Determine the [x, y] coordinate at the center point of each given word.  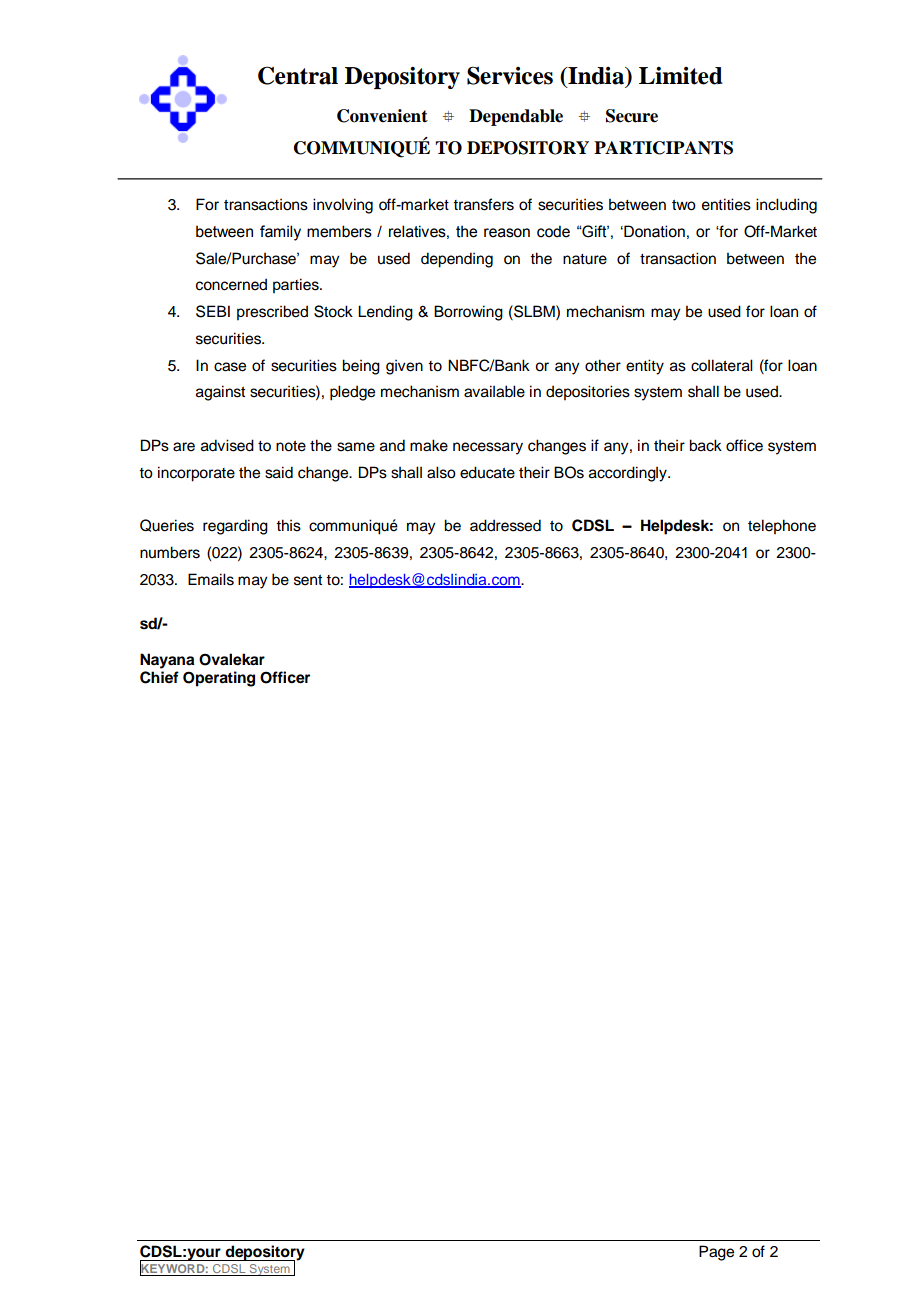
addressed [505, 525]
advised [227, 445]
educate [487, 472]
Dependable [516, 117]
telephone [782, 527]
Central [298, 75]
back [705, 445]
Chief [159, 677]
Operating [219, 679]
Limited [681, 76]
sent [308, 580]
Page [716, 1253]
